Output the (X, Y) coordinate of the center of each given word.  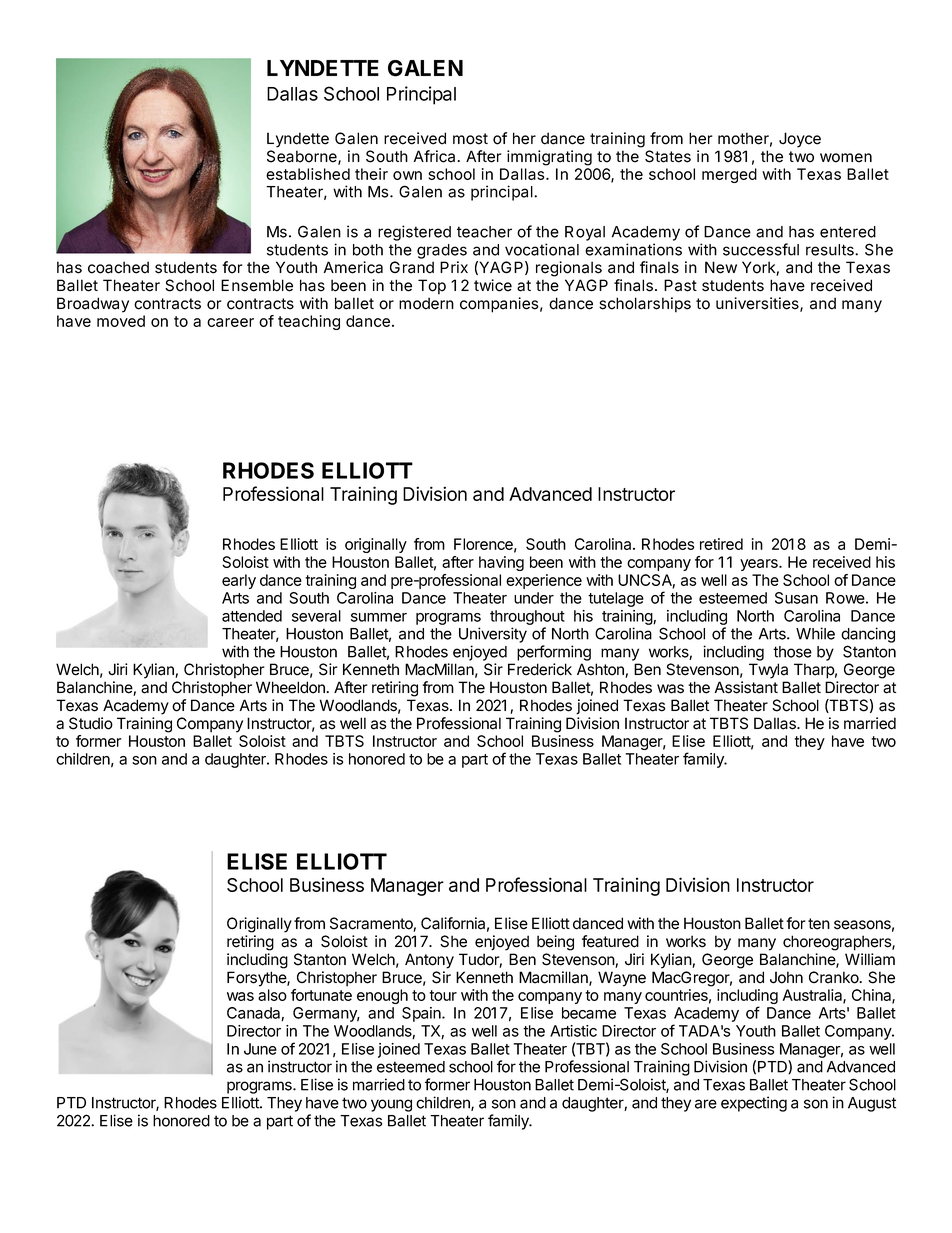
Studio (91, 723)
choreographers (838, 943)
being (555, 943)
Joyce (800, 140)
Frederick (540, 669)
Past (680, 285)
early (239, 581)
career (230, 322)
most (470, 139)
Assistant (746, 687)
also (272, 995)
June (260, 1049)
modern (426, 303)
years (760, 565)
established (308, 174)
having (501, 563)
